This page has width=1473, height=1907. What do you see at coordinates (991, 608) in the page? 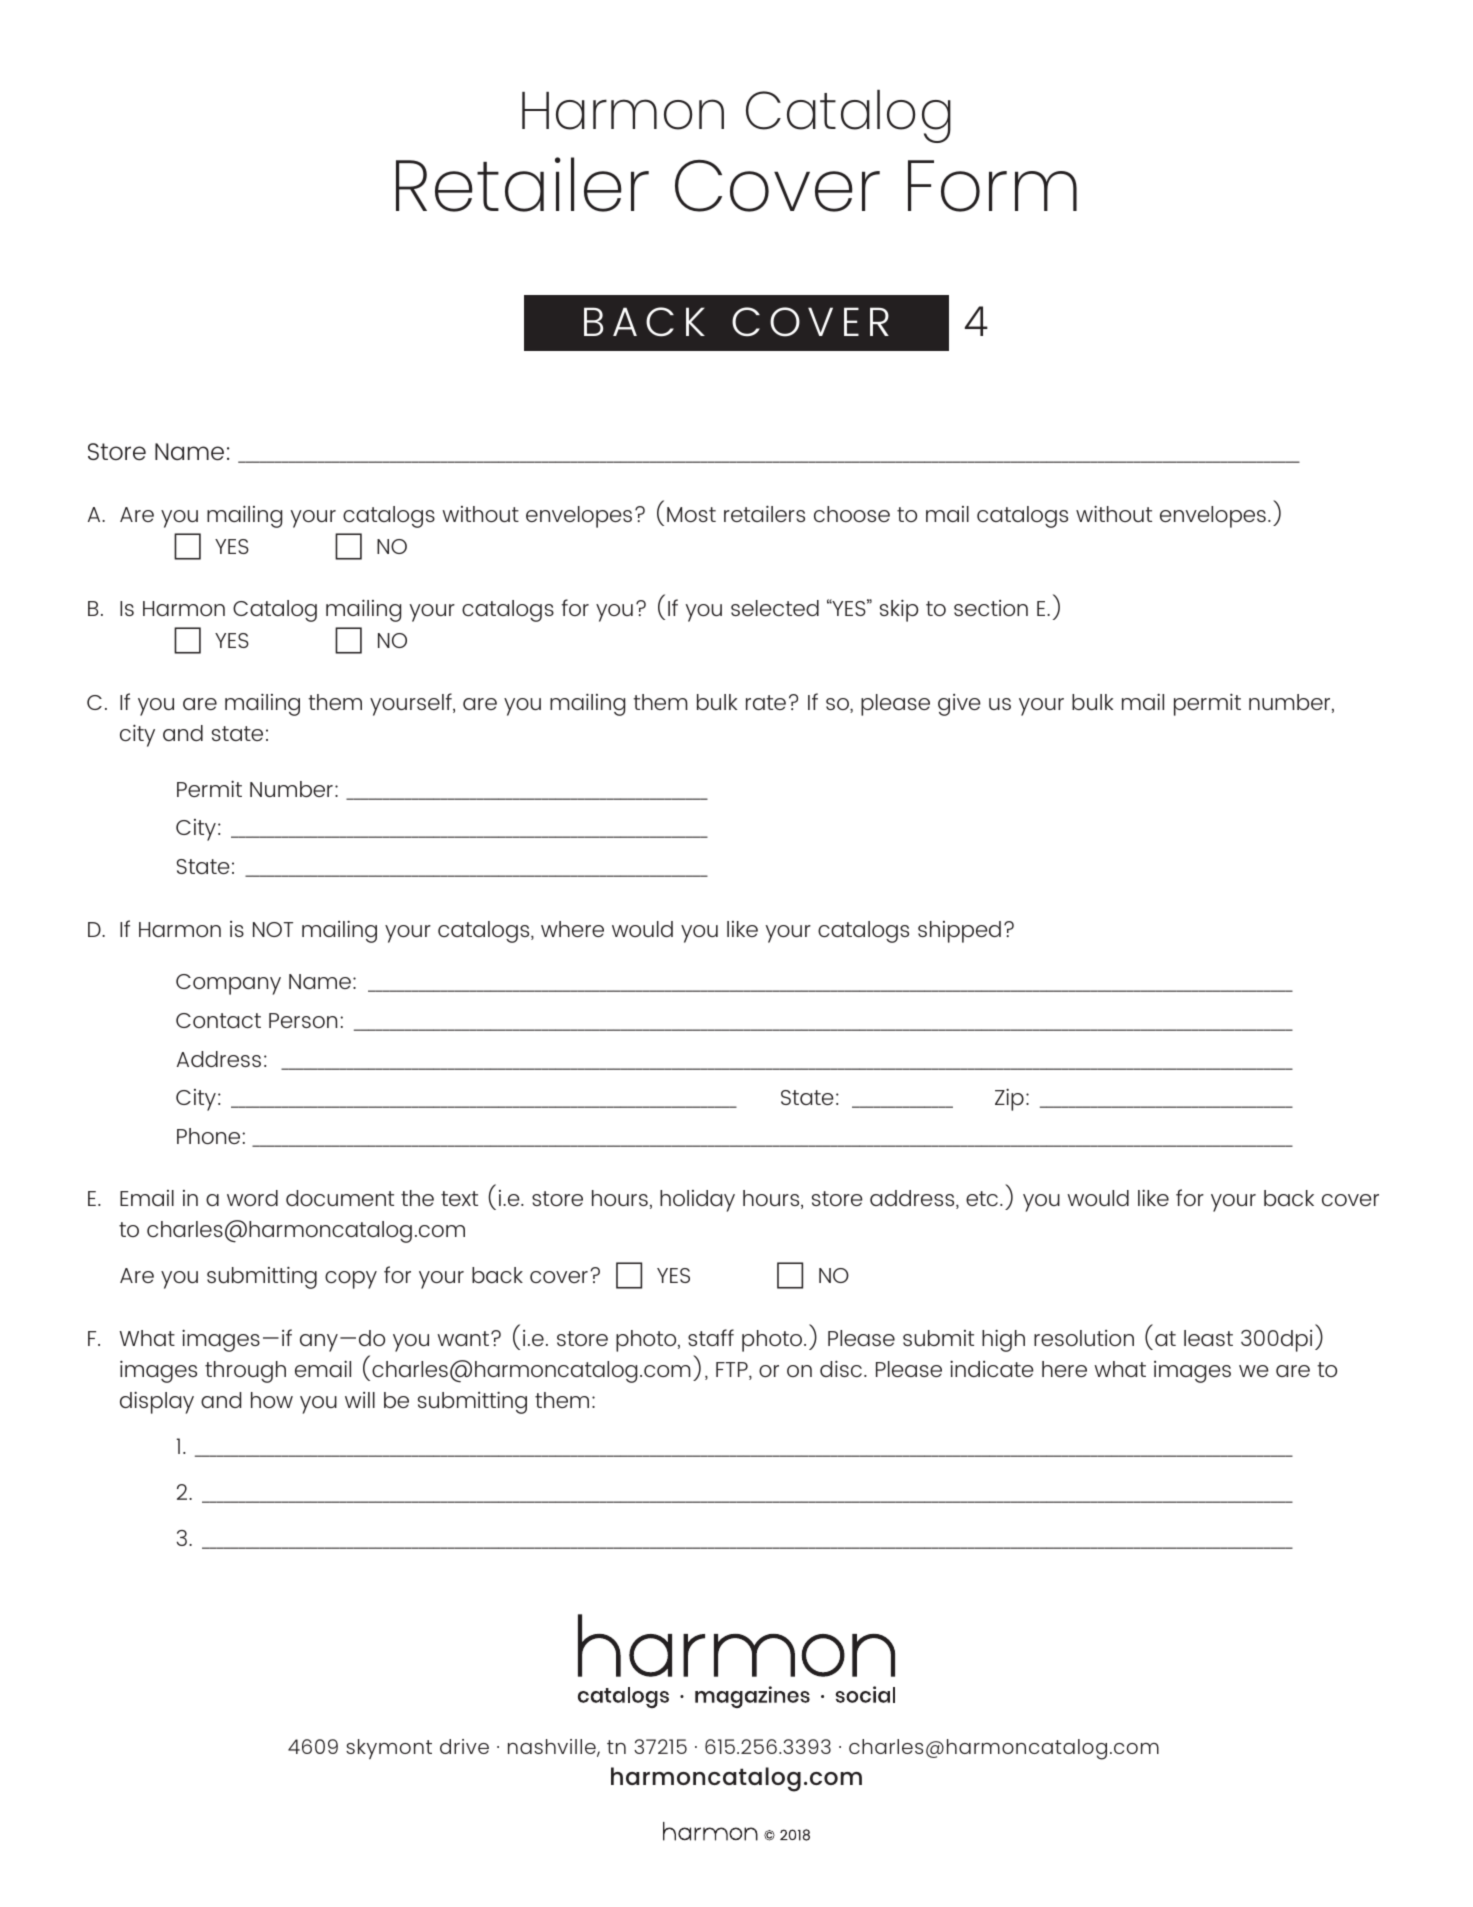
I see `section` at bounding box center [991, 608].
